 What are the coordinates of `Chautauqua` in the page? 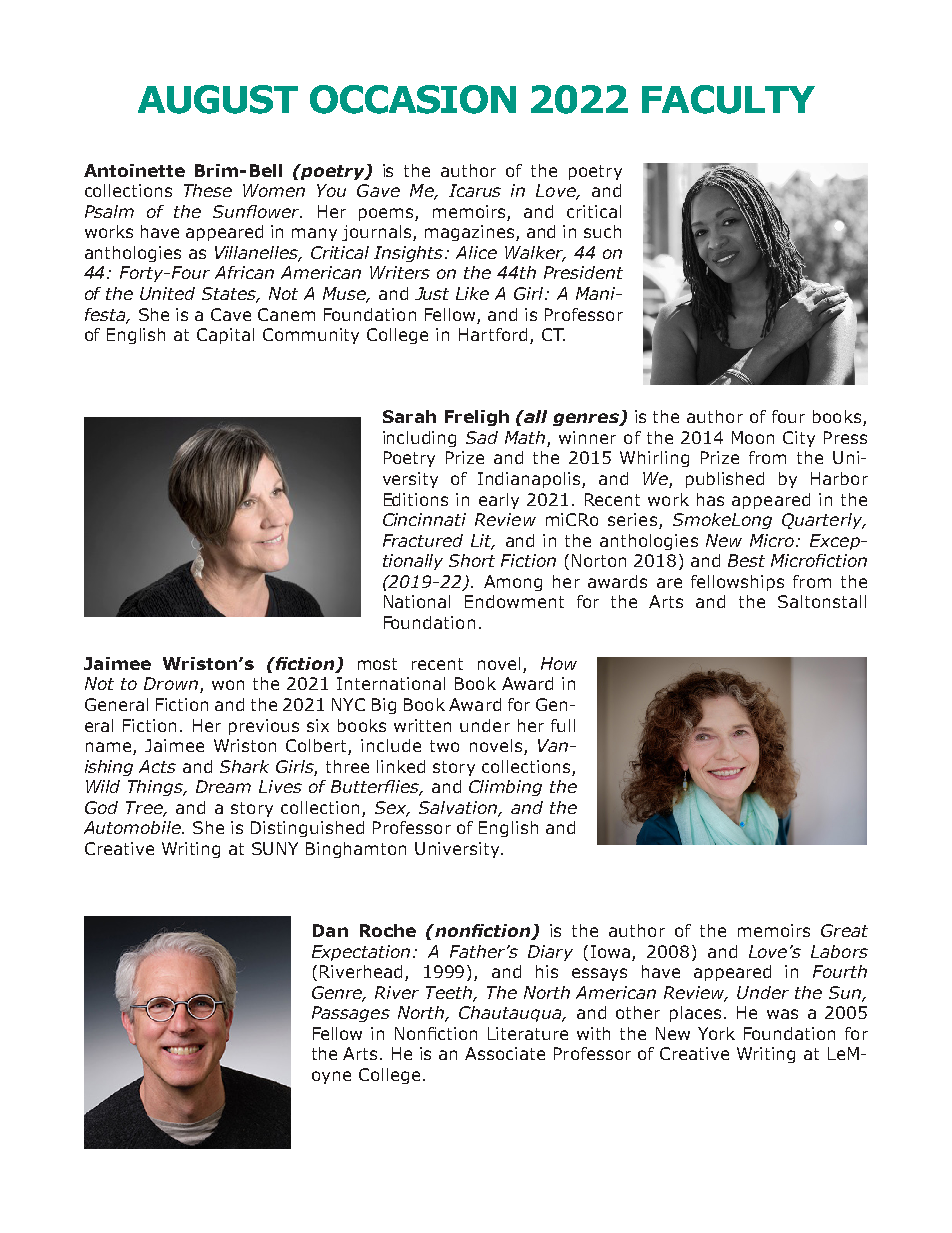 It's located at (511, 1014).
